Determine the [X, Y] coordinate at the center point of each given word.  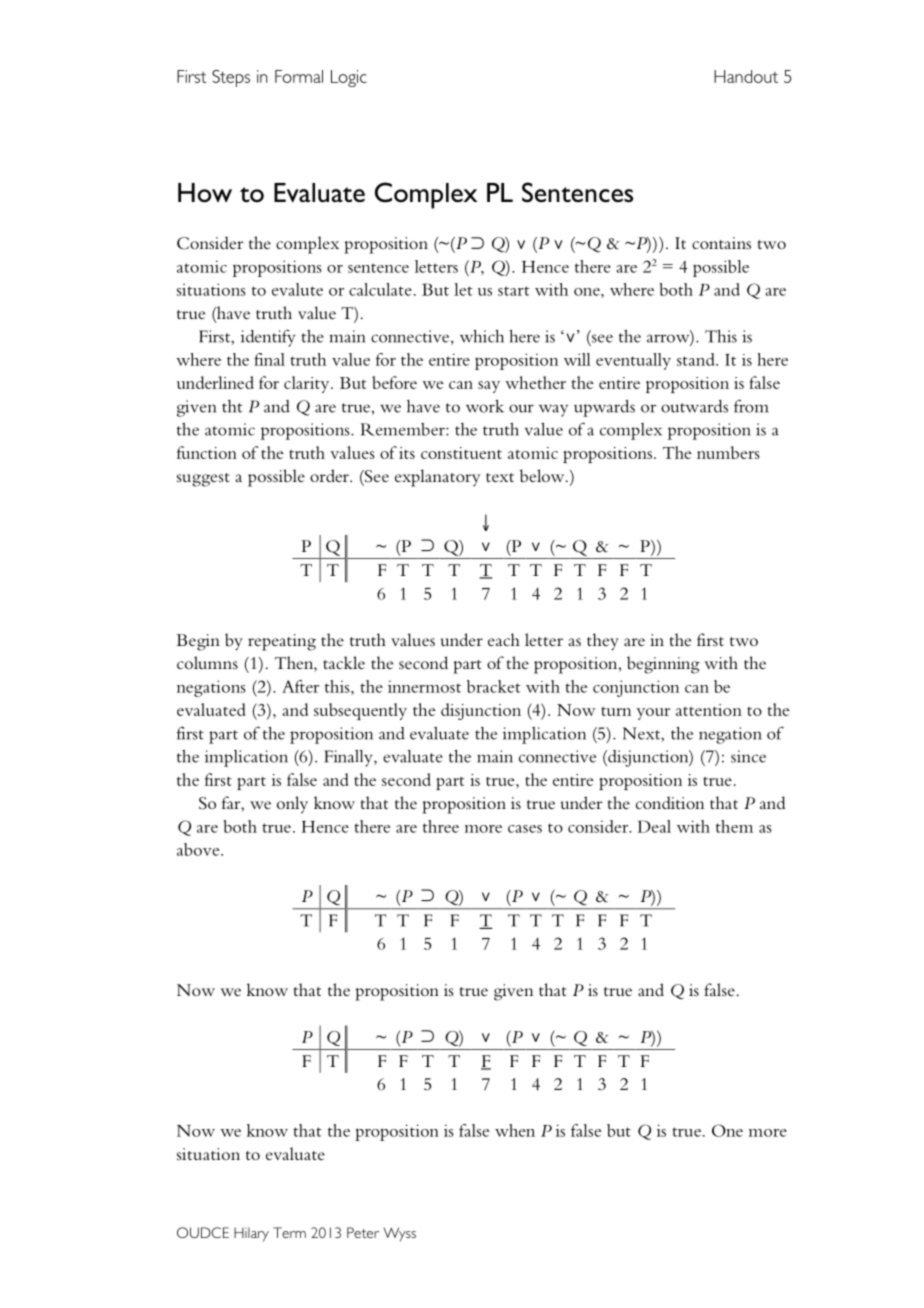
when [515, 1130]
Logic [349, 78]
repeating [282, 642]
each [504, 639]
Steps [231, 78]
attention [709, 710]
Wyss [400, 1234]
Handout [746, 76]
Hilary [251, 1234]
